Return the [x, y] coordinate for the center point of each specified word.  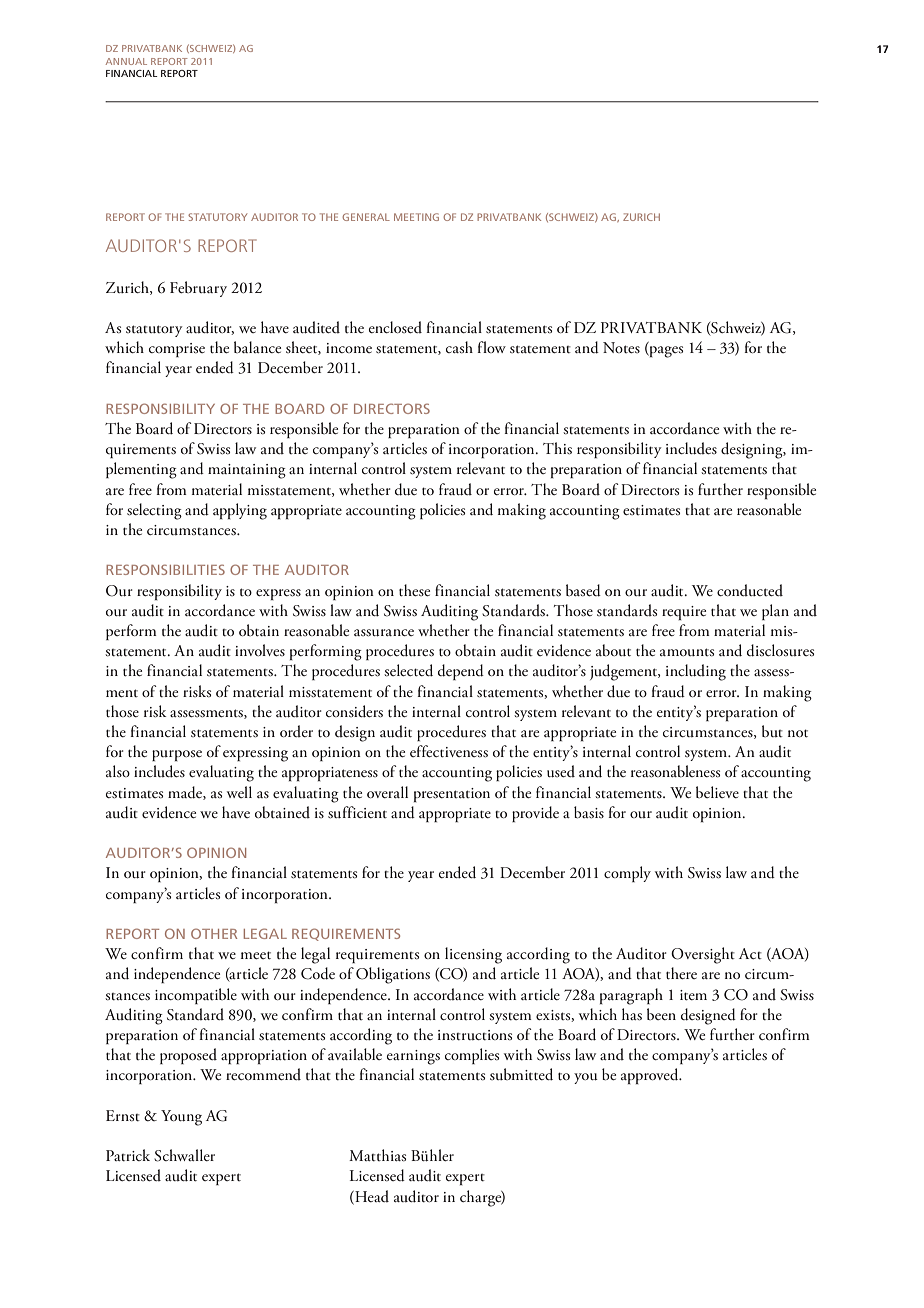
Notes [621, 347]
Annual [126, 61]
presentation [452, 795]
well [239, 792]
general [366, 217]
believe [717, 792]
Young [181, 1118]
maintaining [247, 471]
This [557, 448]
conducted [750, 590]
